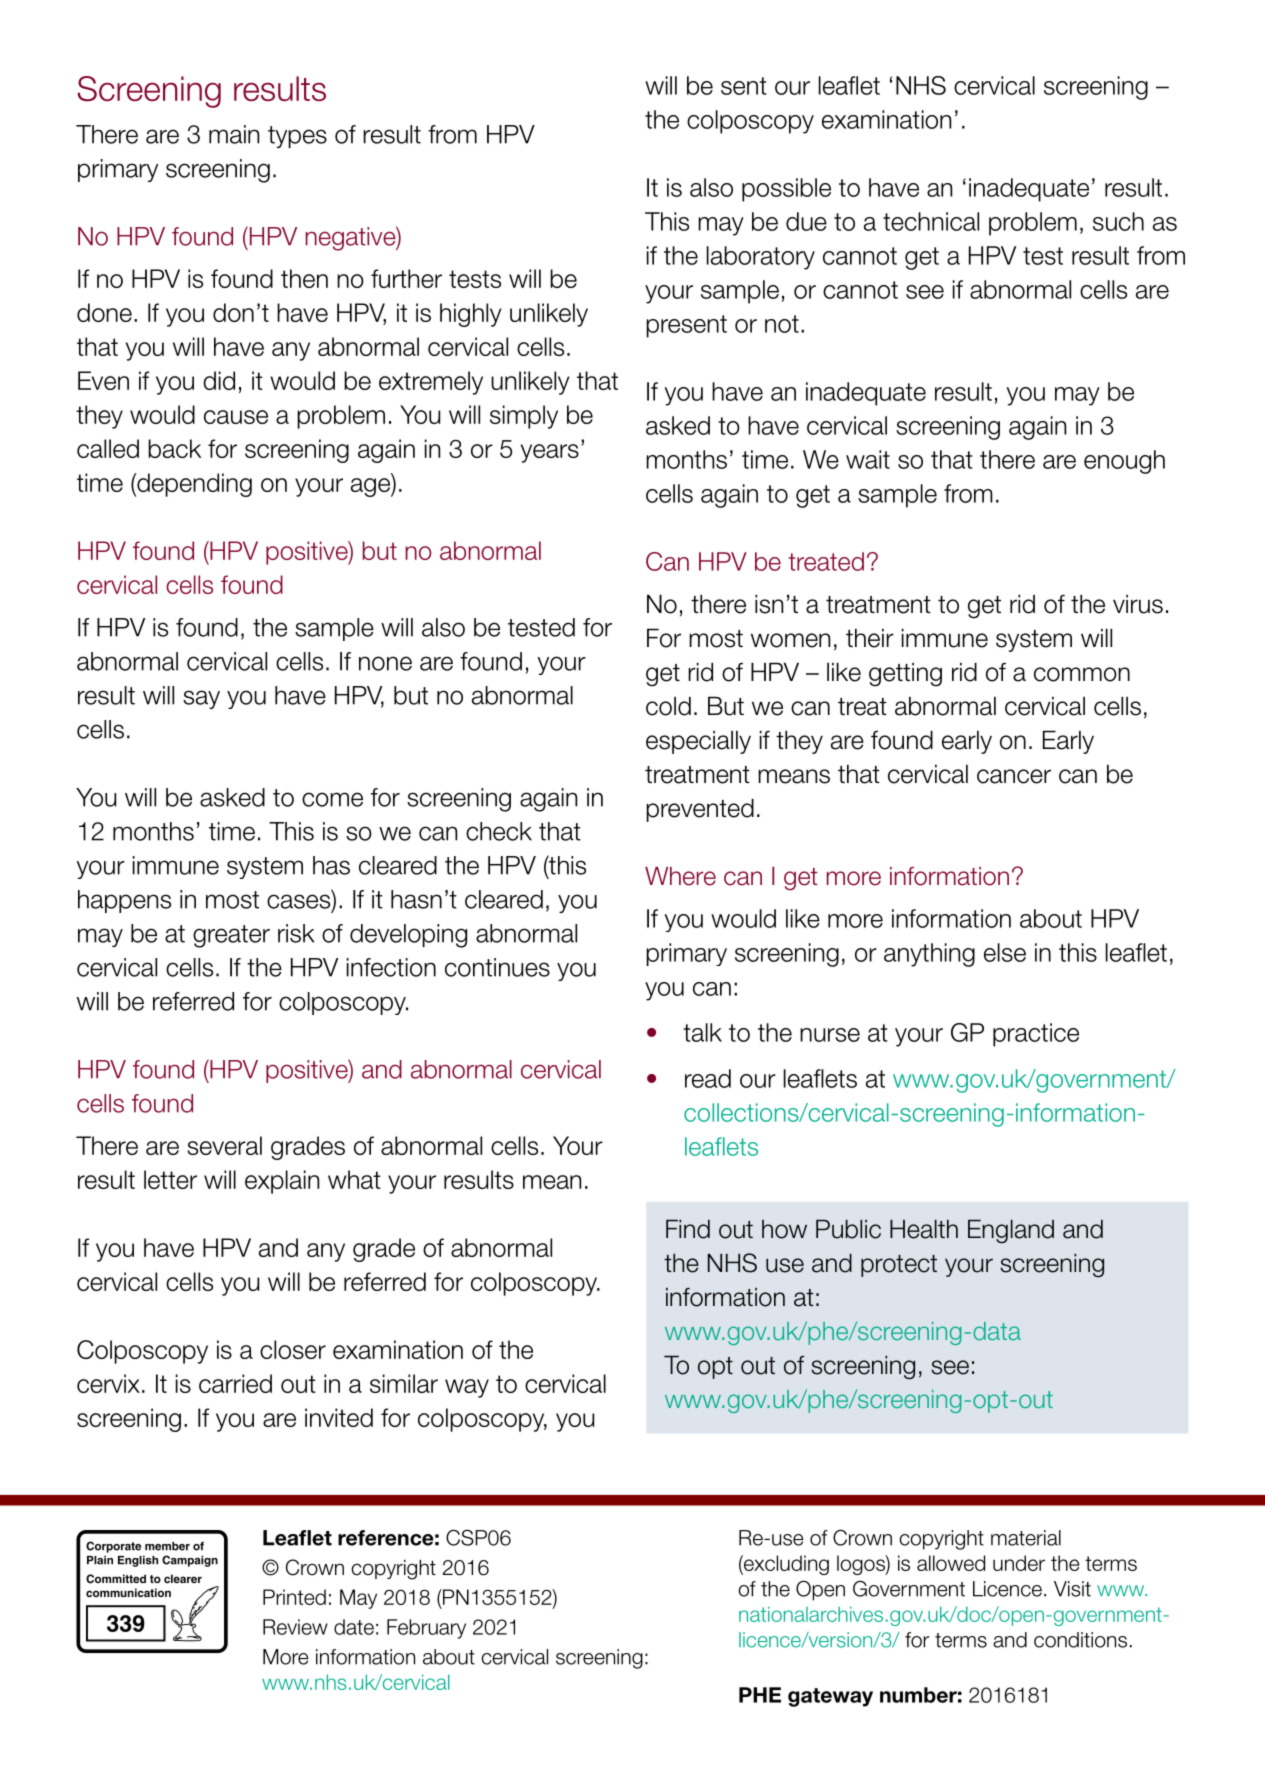 This page has width=1265, height=1789. I want to click on Where, so click(680, 876).
